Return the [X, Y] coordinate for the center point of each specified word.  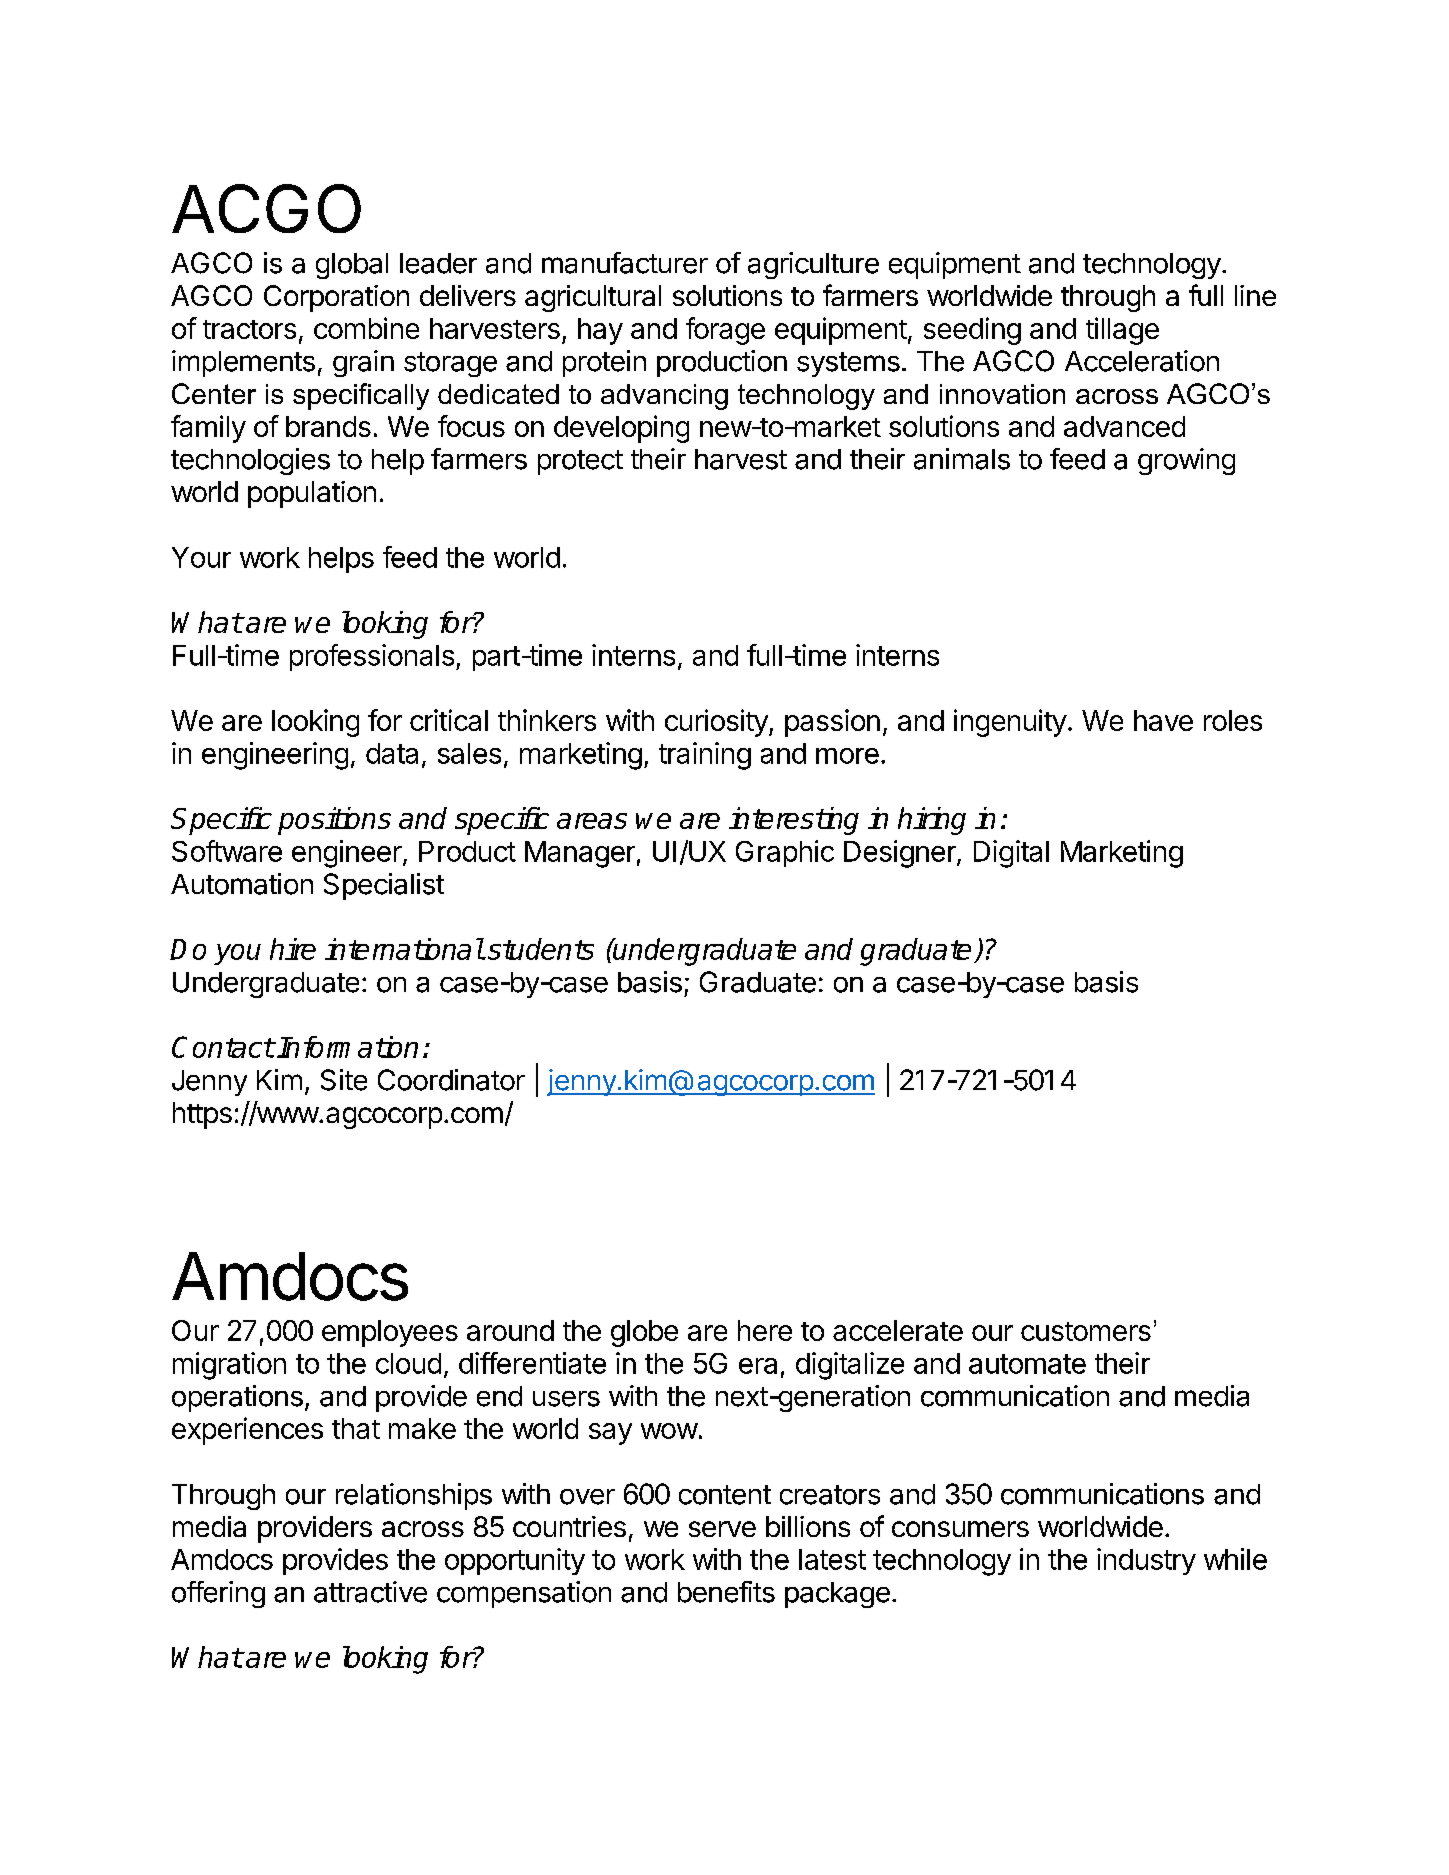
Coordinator [451, 1080]
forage [725, 331]
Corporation [336, 298]
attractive [370, 1592]
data [392, 753]
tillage [1122, 331]
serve [722, 1529]
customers [1086, 1331]
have [1163, 720]
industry [1146, 1561]
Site [344, 1080]
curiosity [717, 723]
